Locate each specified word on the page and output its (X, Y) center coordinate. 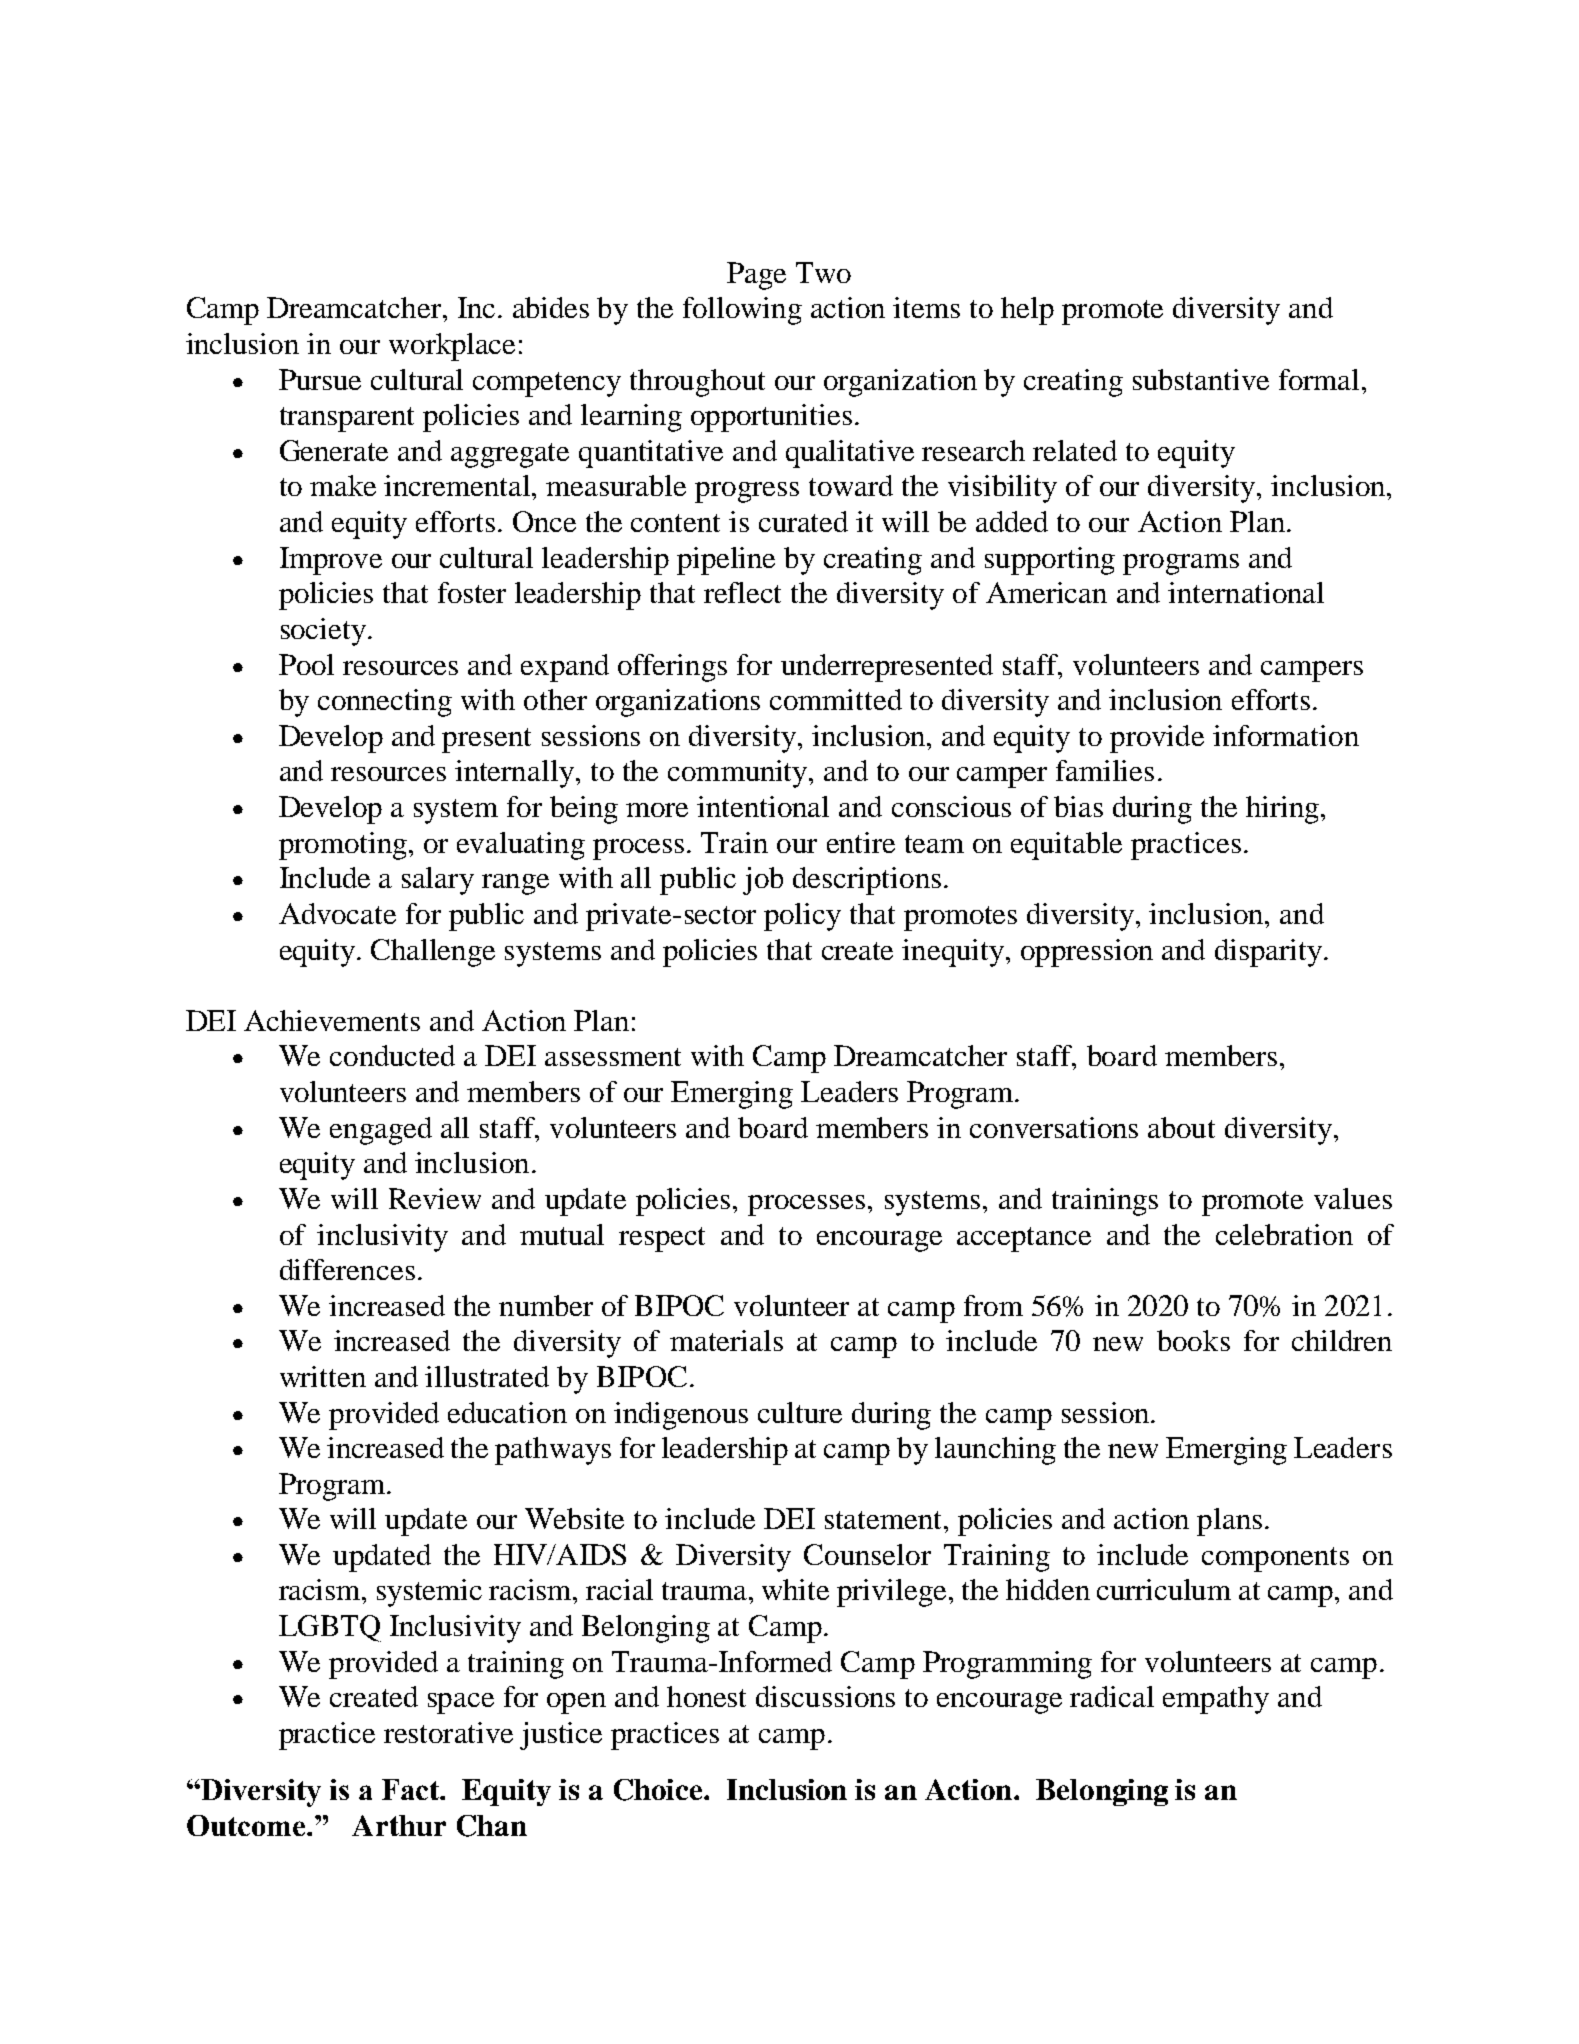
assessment (613, 1057)
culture (800, 1412)
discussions (825, 1696)
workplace (452, 347)
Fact (411, 1789)
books (1193, 1340)
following (742, 311)
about (1181, 1127)
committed (836, 699)
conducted (392, 1055)
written (323, 1376)
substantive (1201, 379)
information (1286, 735)
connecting (385, 703)
